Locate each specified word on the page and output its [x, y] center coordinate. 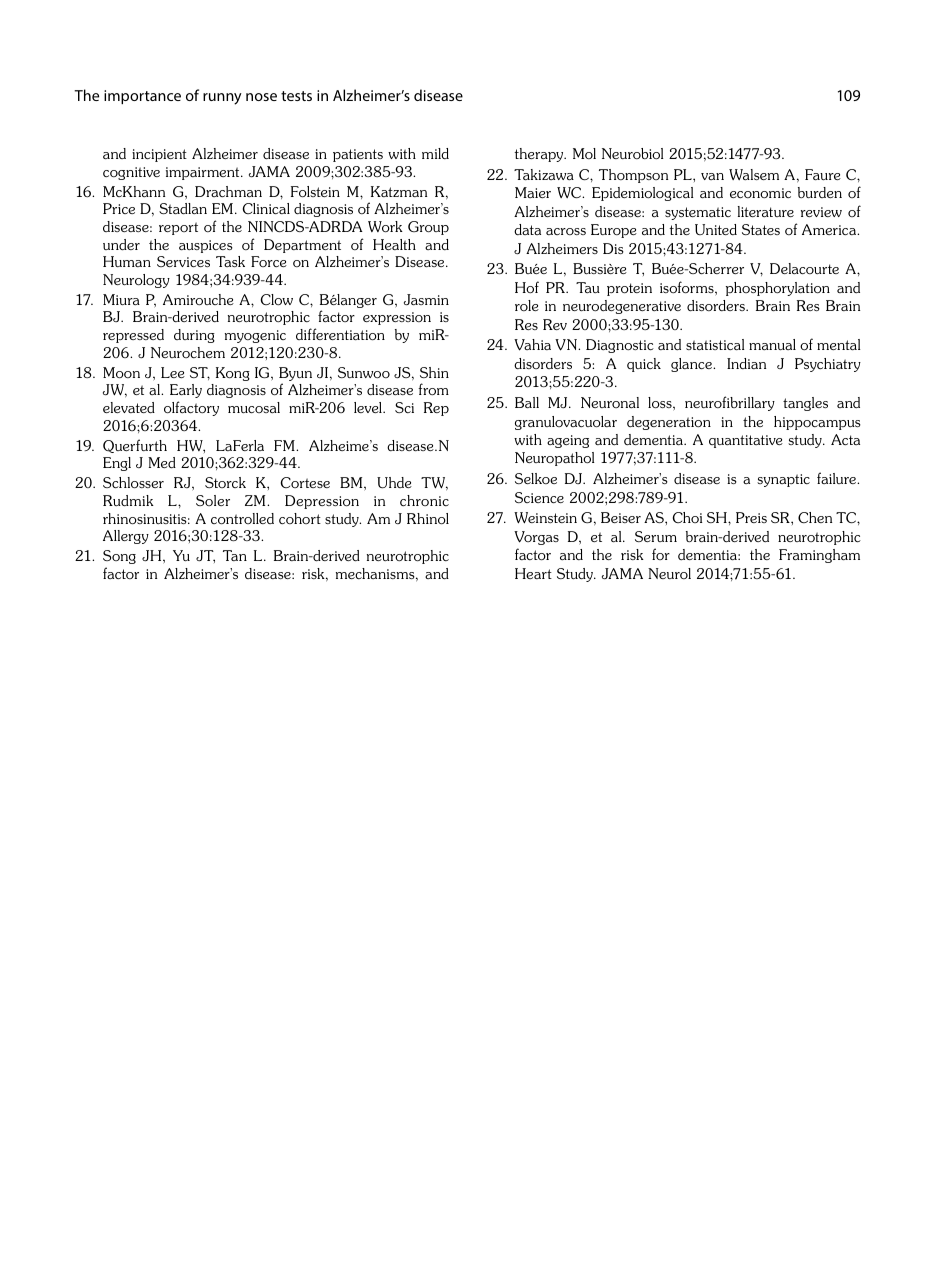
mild [435, 153]
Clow [277, 300]
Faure [823, 174]
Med [162, 463]
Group [428, 228]
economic [760, 193]
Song [119, 557]
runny [222, 99]
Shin [434, 372]
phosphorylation [778, 289]
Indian [746, 363]
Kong [233, 374]
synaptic [783, 480]
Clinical [266, 208]
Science [539, 497]
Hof [527, 287]
